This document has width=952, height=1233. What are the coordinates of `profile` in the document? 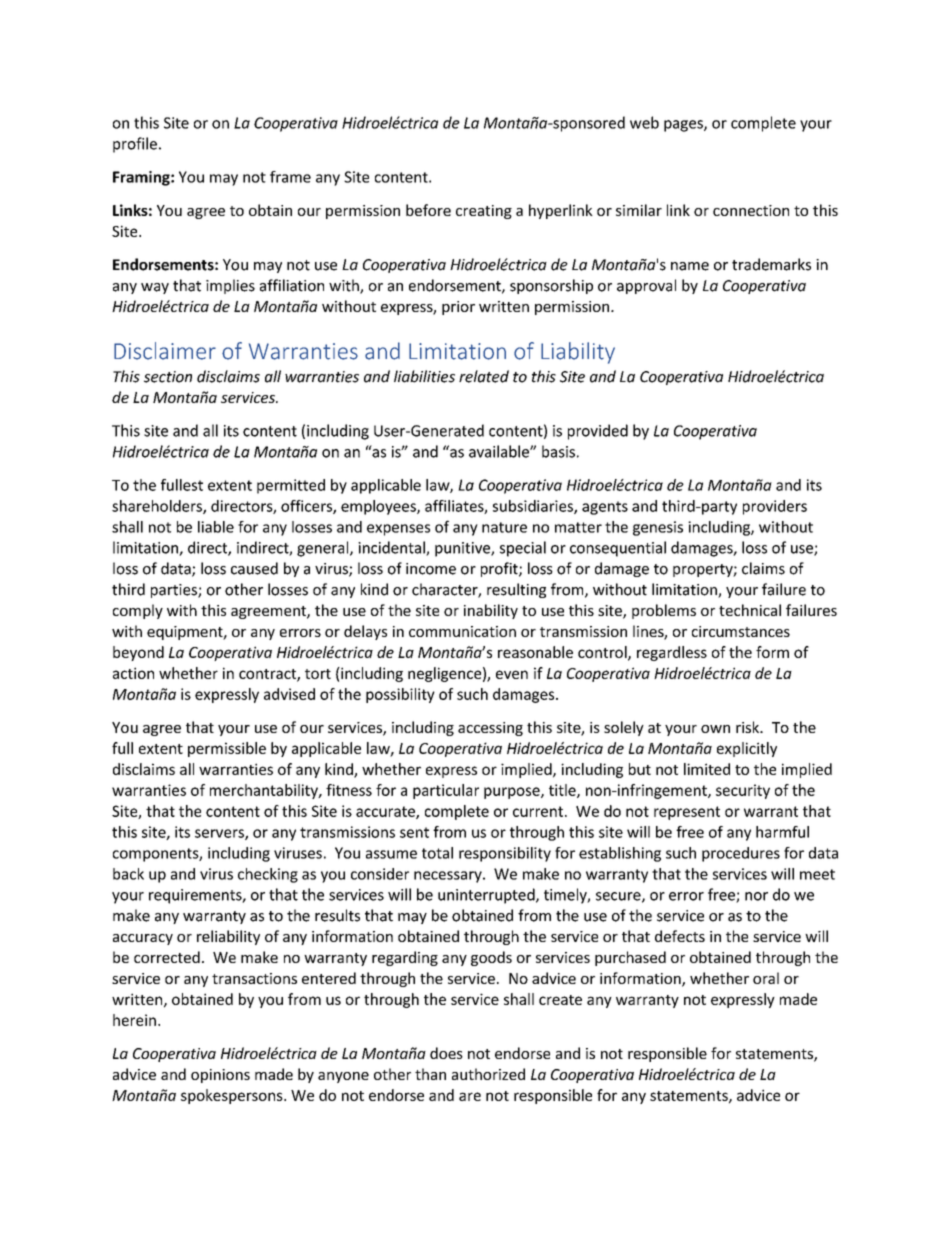 It's located at (135, 145).
